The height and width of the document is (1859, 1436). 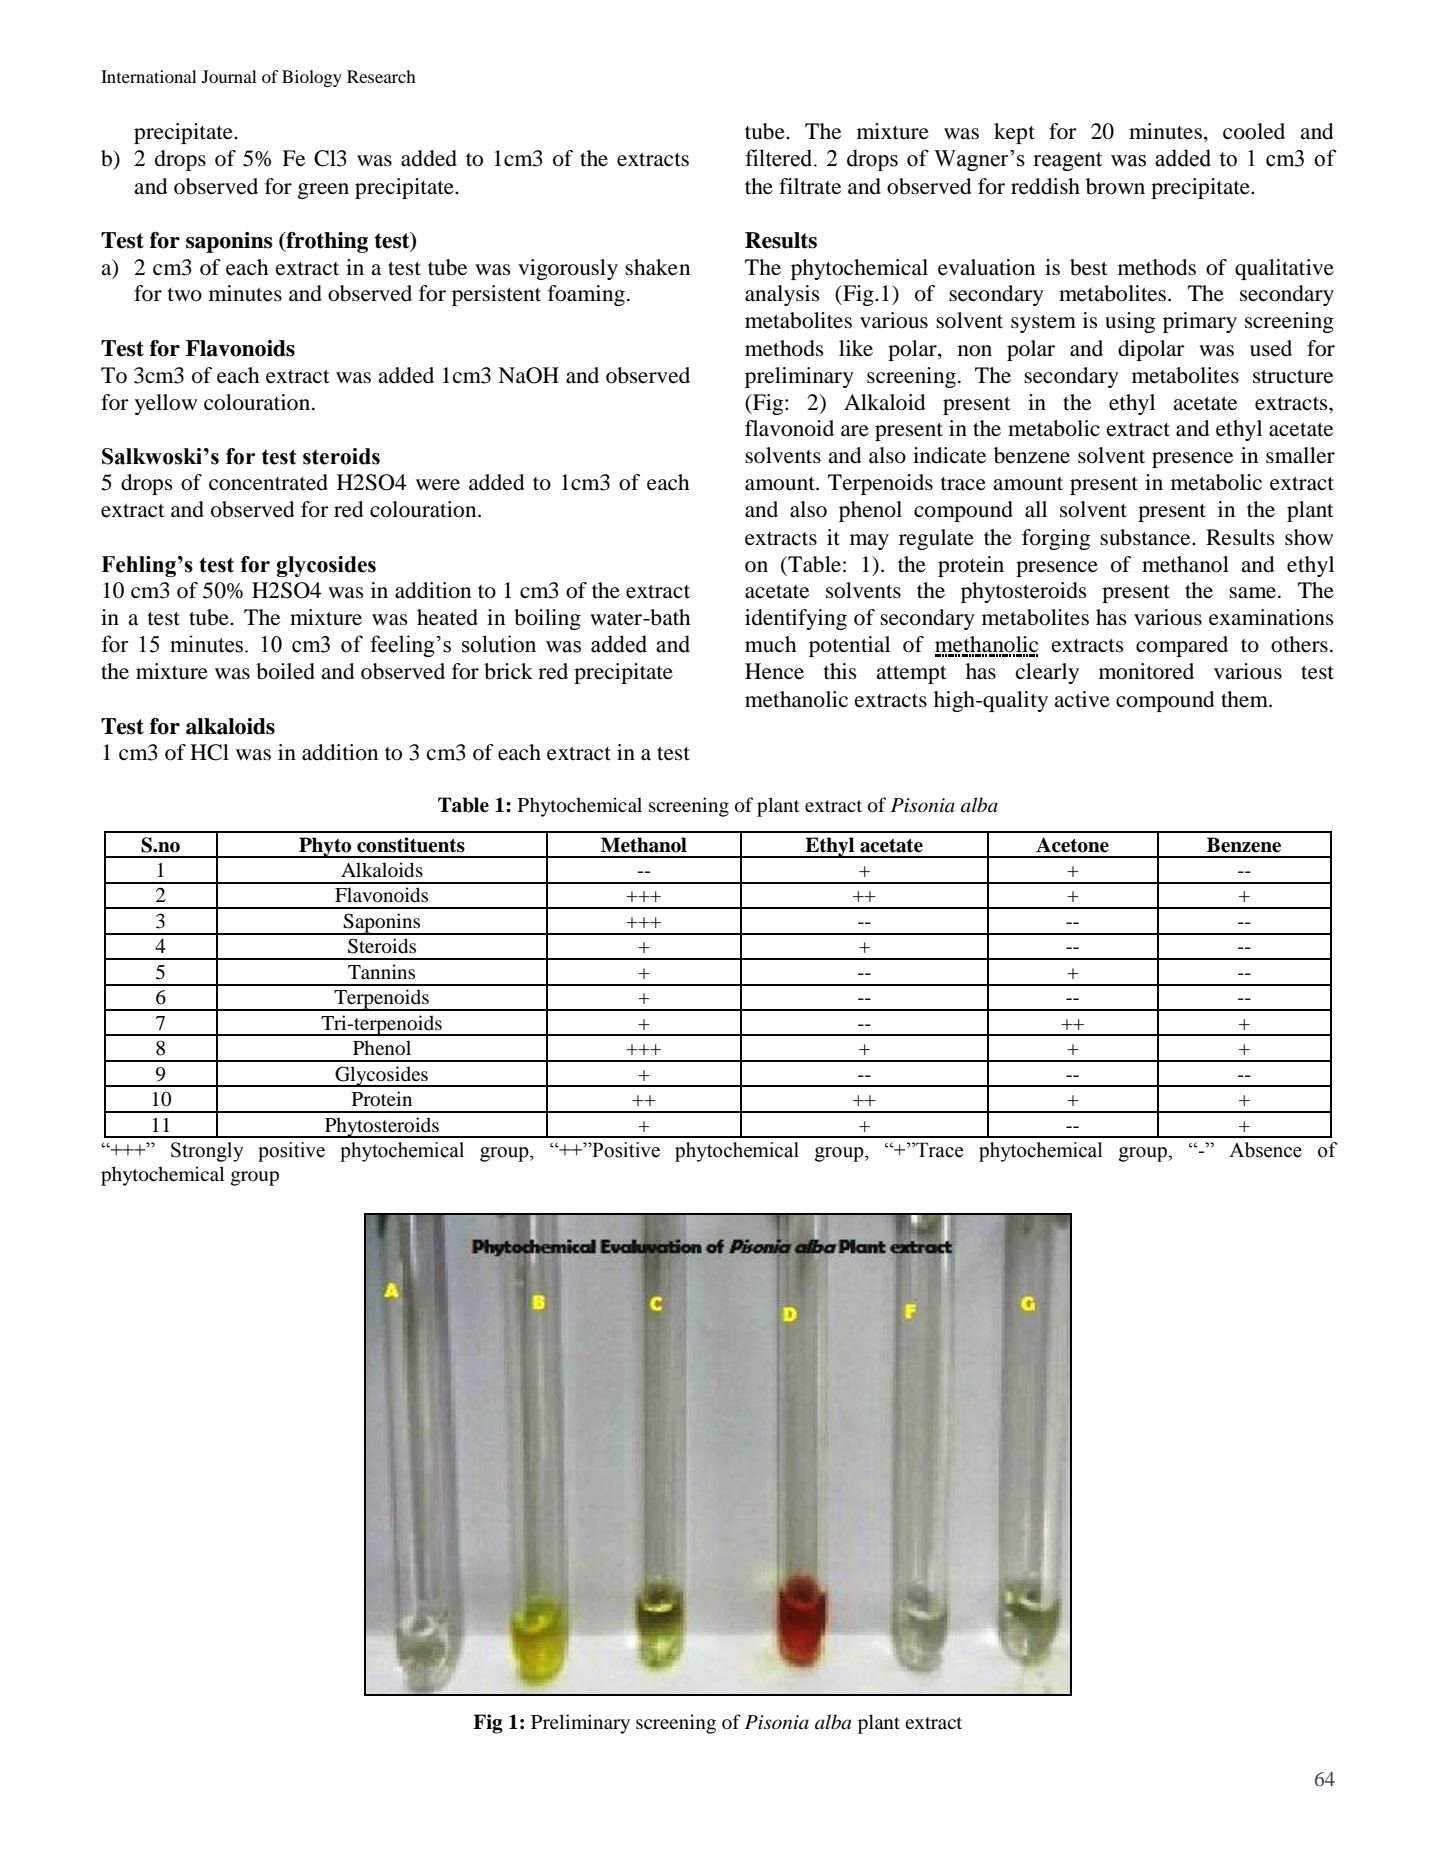 I want to click on Tannins, so click(x=381, y=971).
